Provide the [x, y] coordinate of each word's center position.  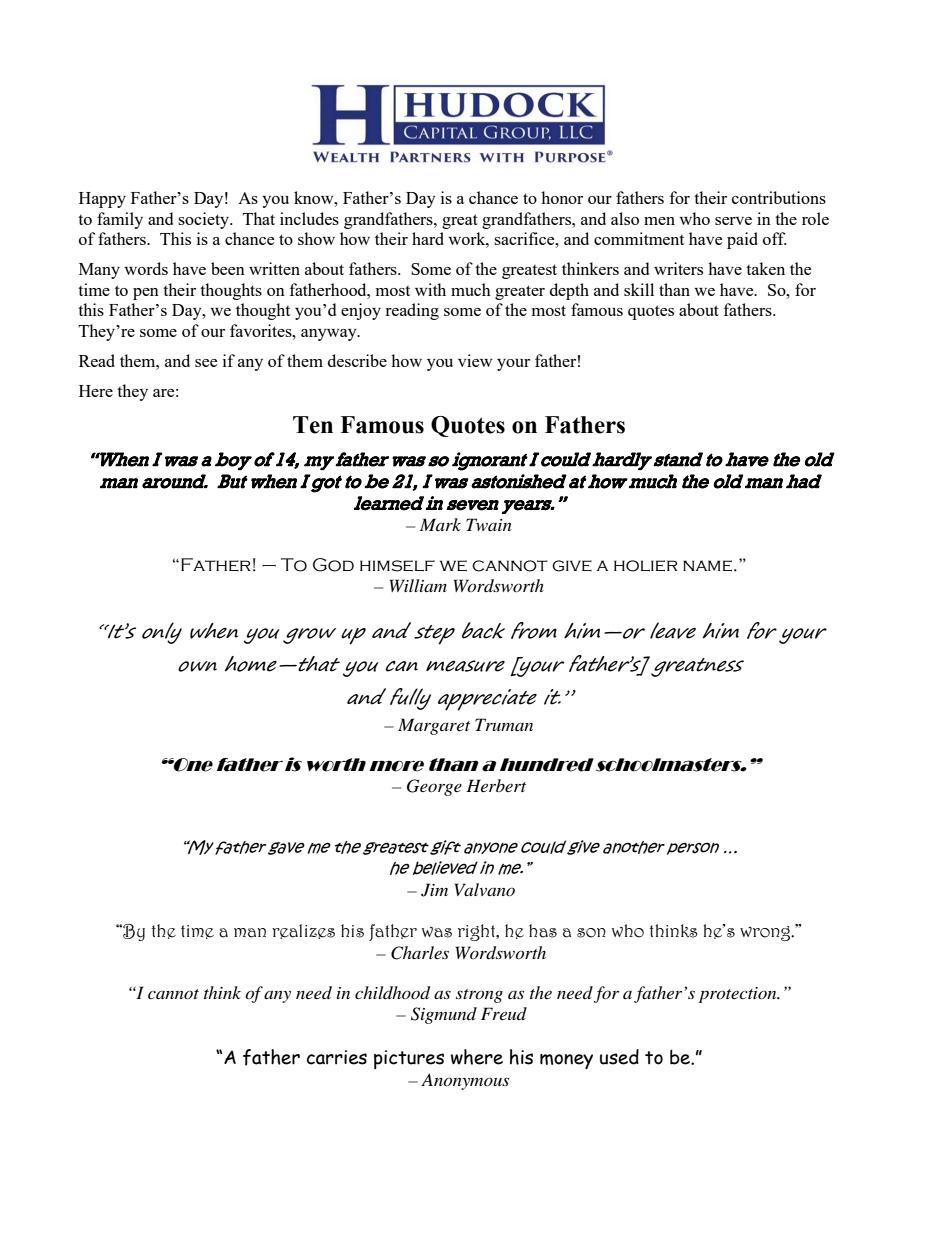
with [430, 289]
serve [733, 221]
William [418, 585]
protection [739, 995]
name [707, 566]
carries [337, 1057]
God [333, 565]
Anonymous [465, 1081]
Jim [434, 890]
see [206, 363]
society [204, 220]
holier [646, 566]
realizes [303, 931]
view [475, 360]
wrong [766, 933]
